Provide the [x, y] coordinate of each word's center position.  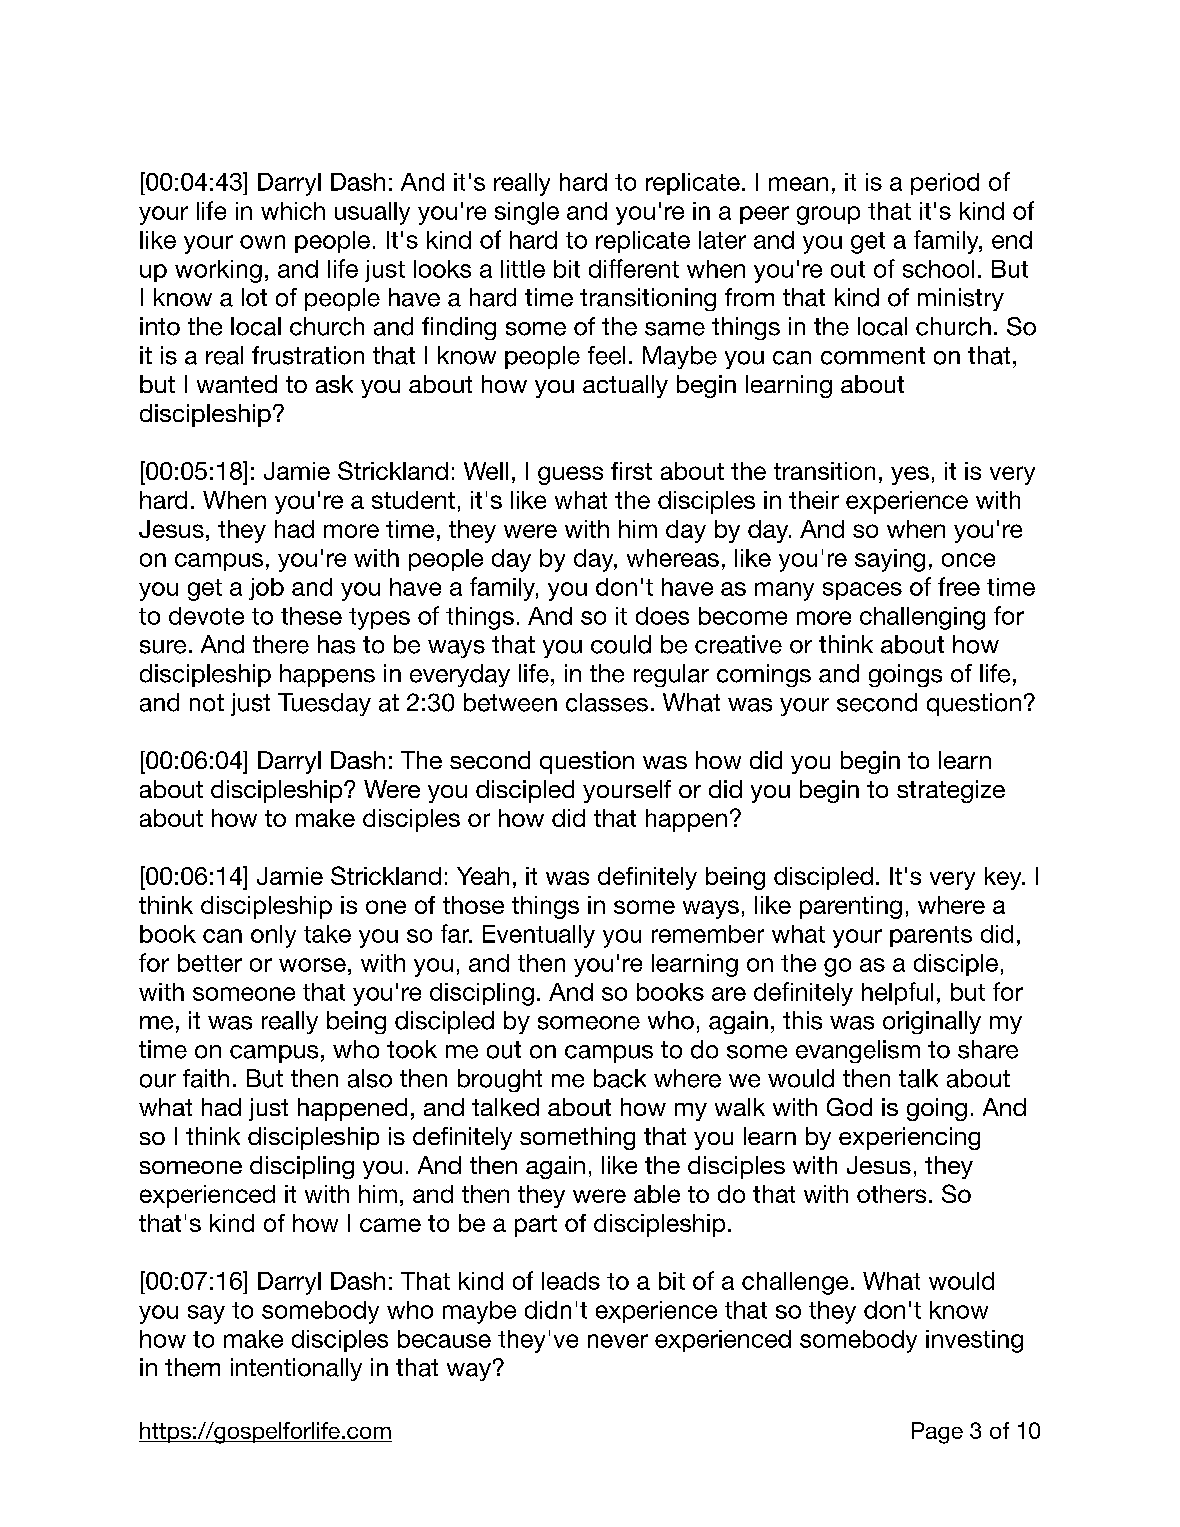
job [266, 589]
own [262, 242]
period [945, 184]
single [527, 213]
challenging [922, 618]
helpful [897, 993]
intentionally [296, 1369]
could [621, 644]
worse [312, 965]
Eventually [539, 936]
